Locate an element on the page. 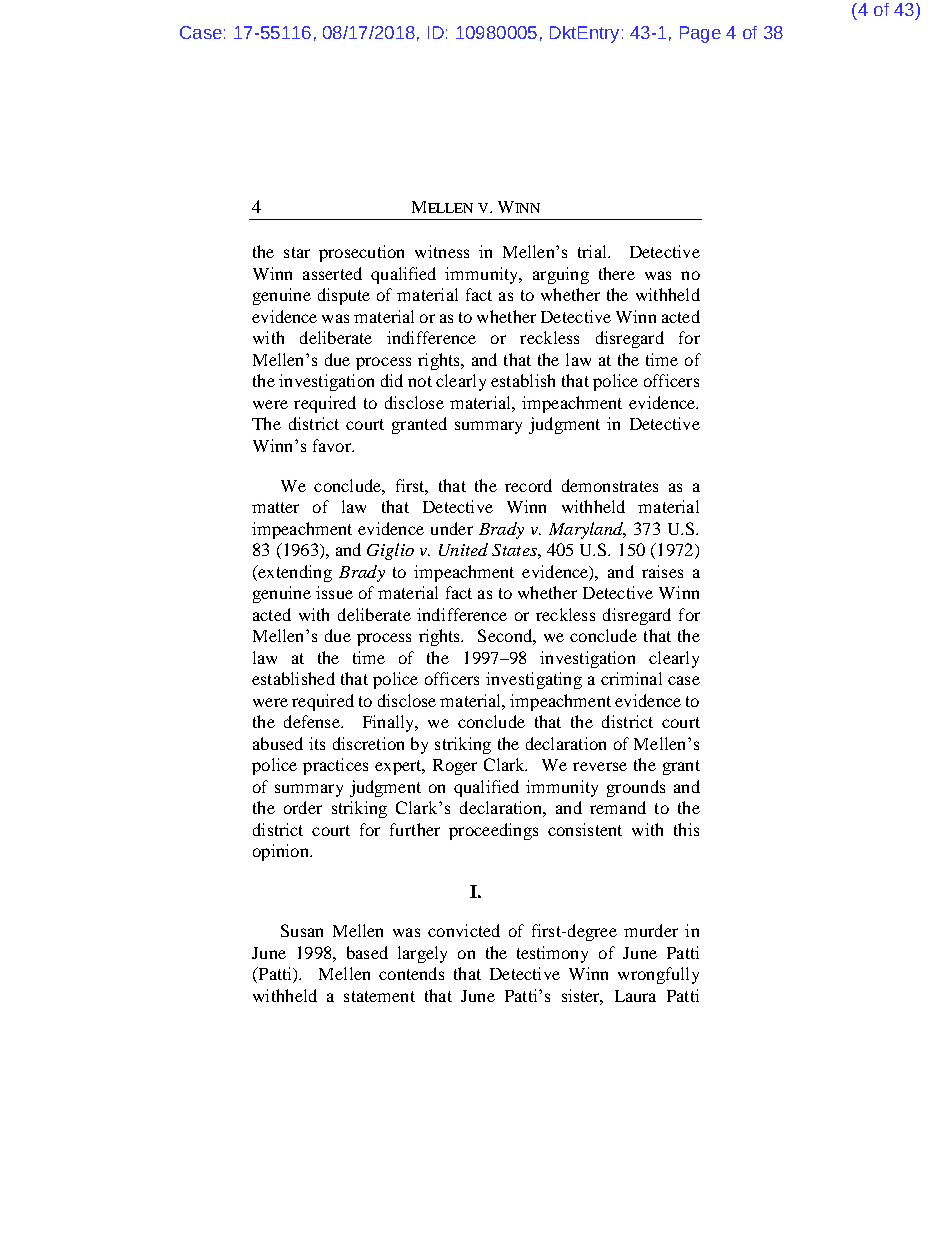  criminal is located at coordinates (631, 678).
